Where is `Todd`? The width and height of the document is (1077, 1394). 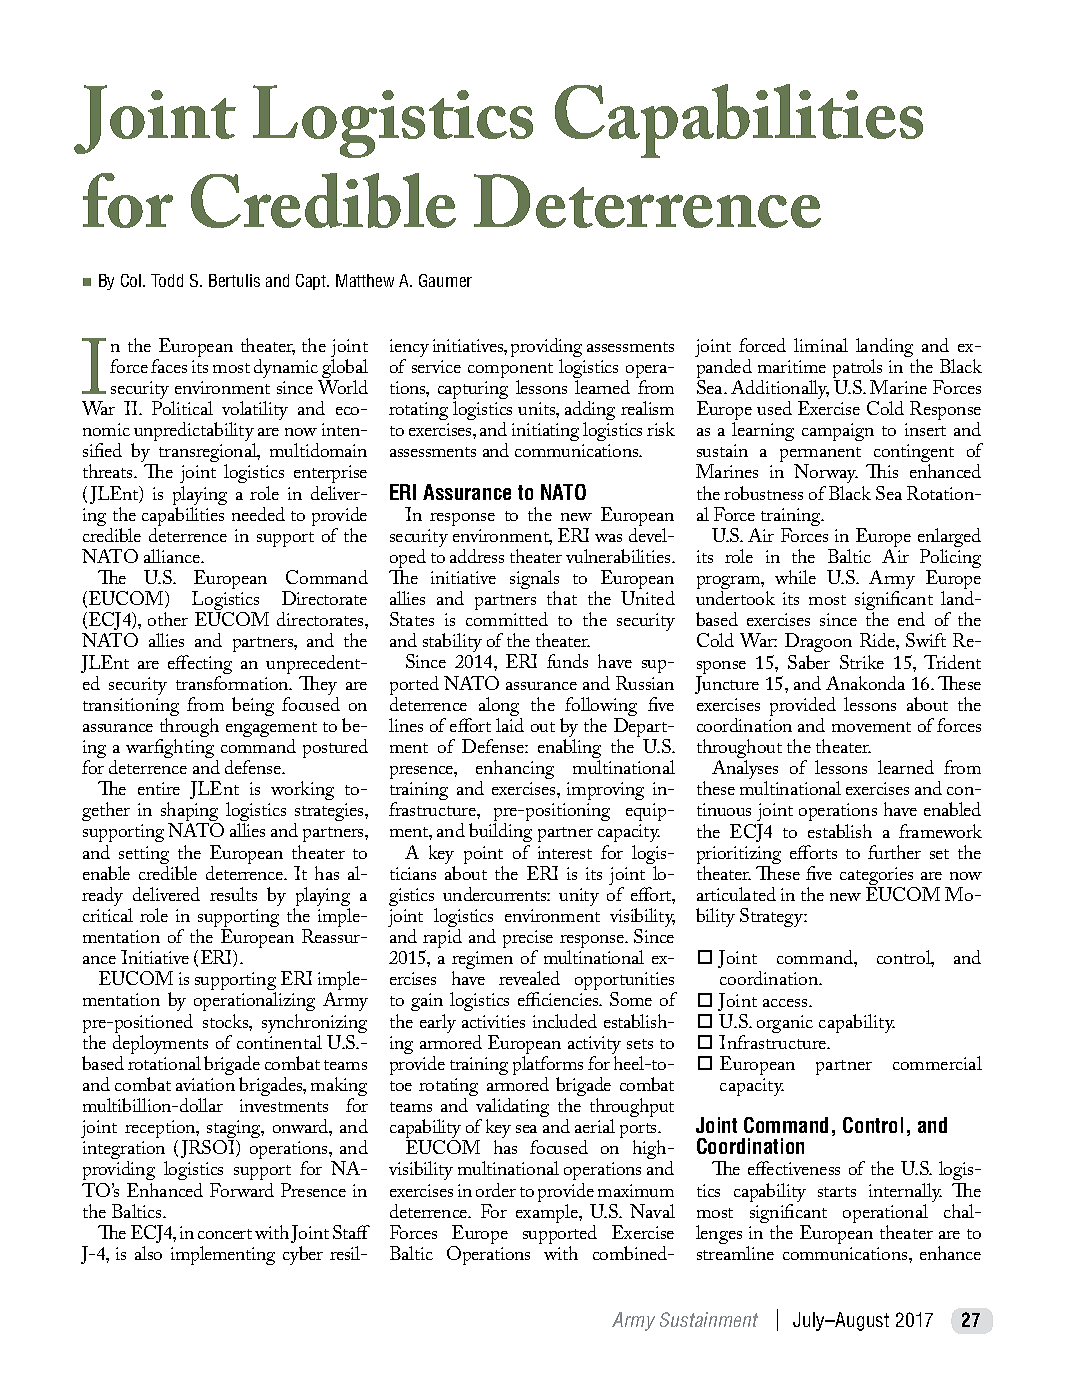
Todd is located at coordinates (167, 280).
